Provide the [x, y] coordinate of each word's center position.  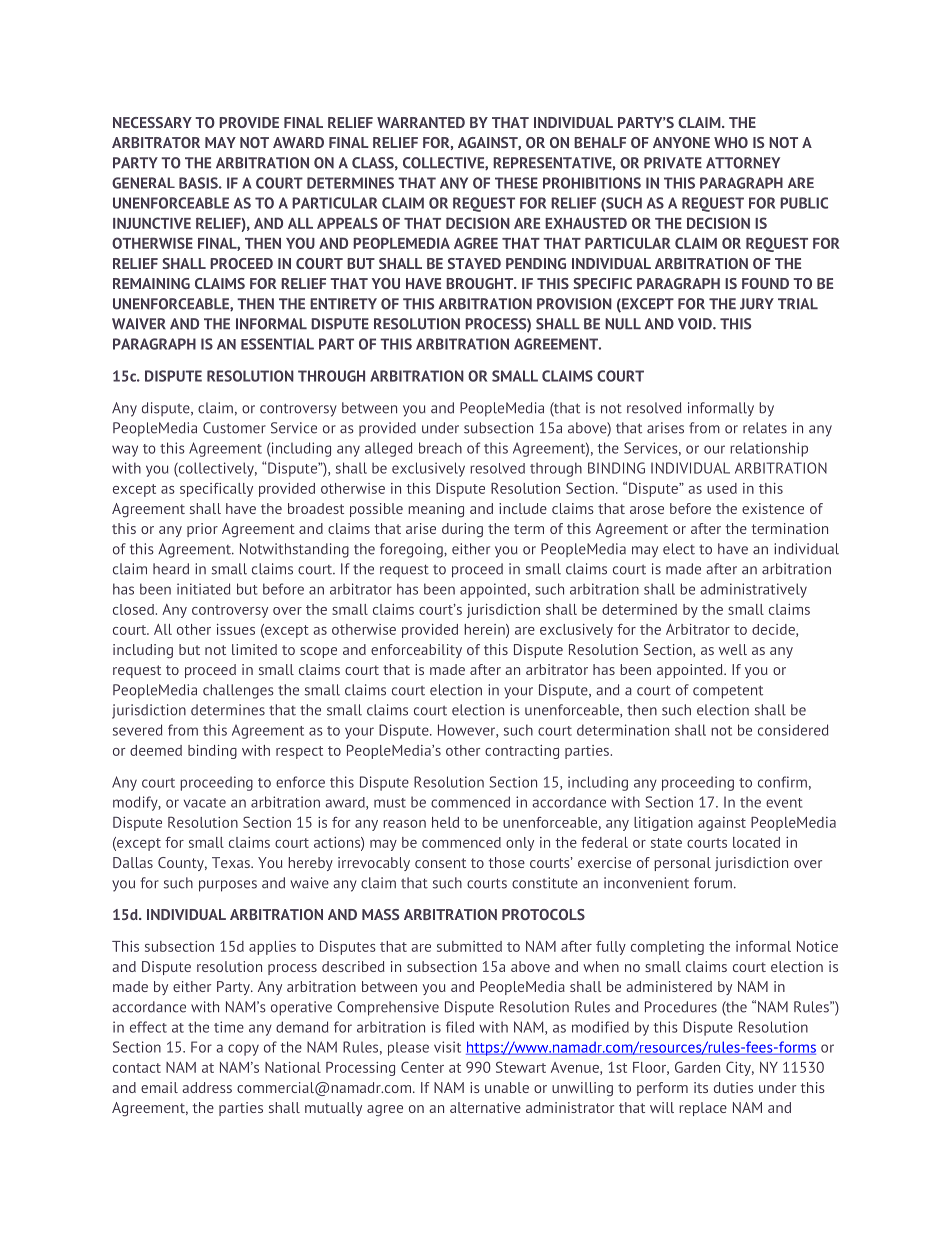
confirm [782, 782]
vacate [205, 803]
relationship [769, 449]
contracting [522, 752]
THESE [516, 183]
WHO [731, 142]
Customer [234, 428]
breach [440, 448]
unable [507, 1087]
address [207, 1087]
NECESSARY [152, 122]
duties [733, 1087]
